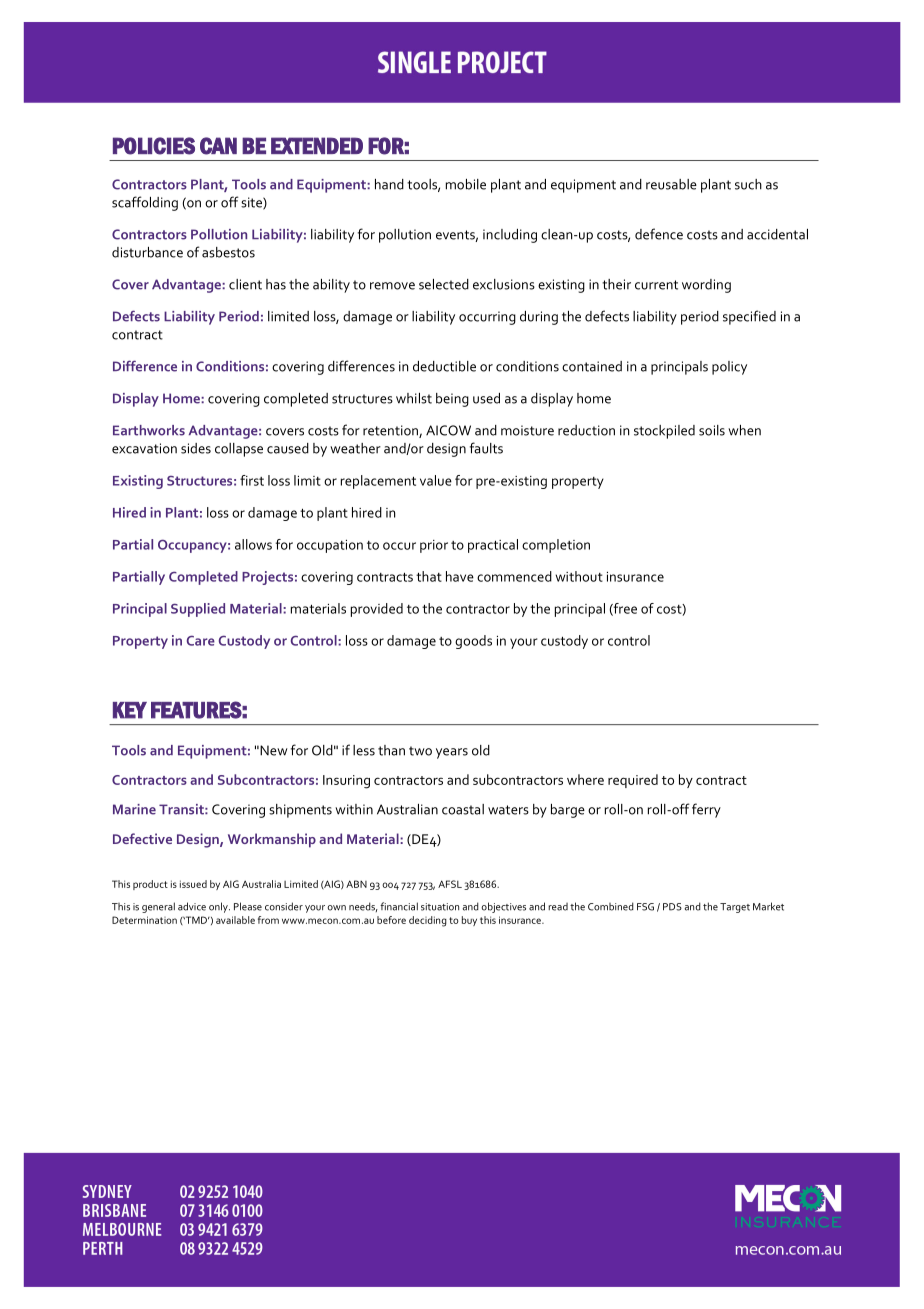 The height and width of the image is (1309, 924). What do you see at coordinates (253, 544) in the image?
I see `allows` at bounding box center [253, 544].
